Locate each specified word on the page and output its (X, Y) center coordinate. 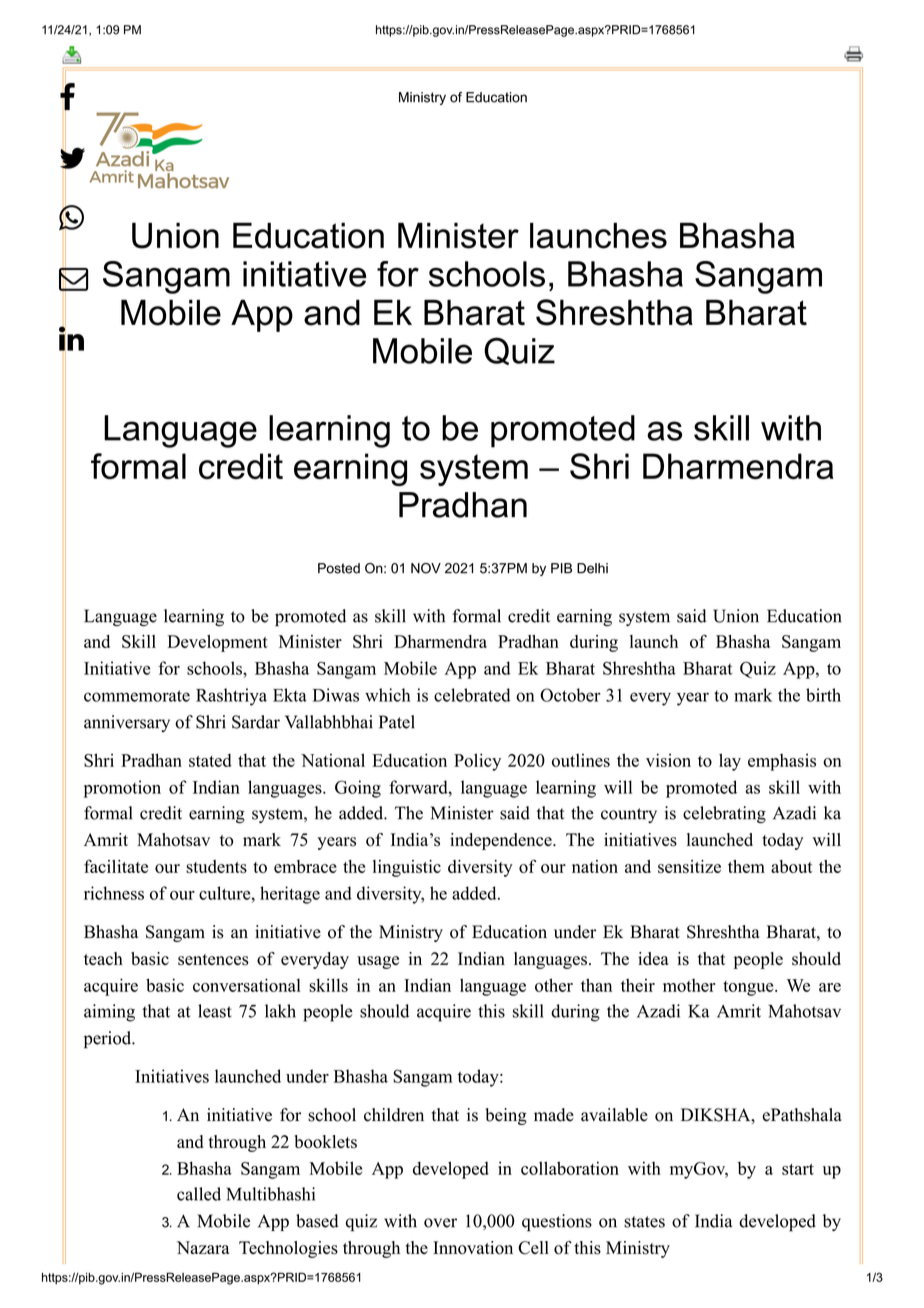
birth (823, 695)
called (199, 1194)
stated (210, 760)
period (109, 1040)
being (506, 1116)
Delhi (592, 568)
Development (217, 643)
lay (730, 762)
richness (114, 893)
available (614, 1115)
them (746, 866)
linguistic (407, 868)
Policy (477, 762)
